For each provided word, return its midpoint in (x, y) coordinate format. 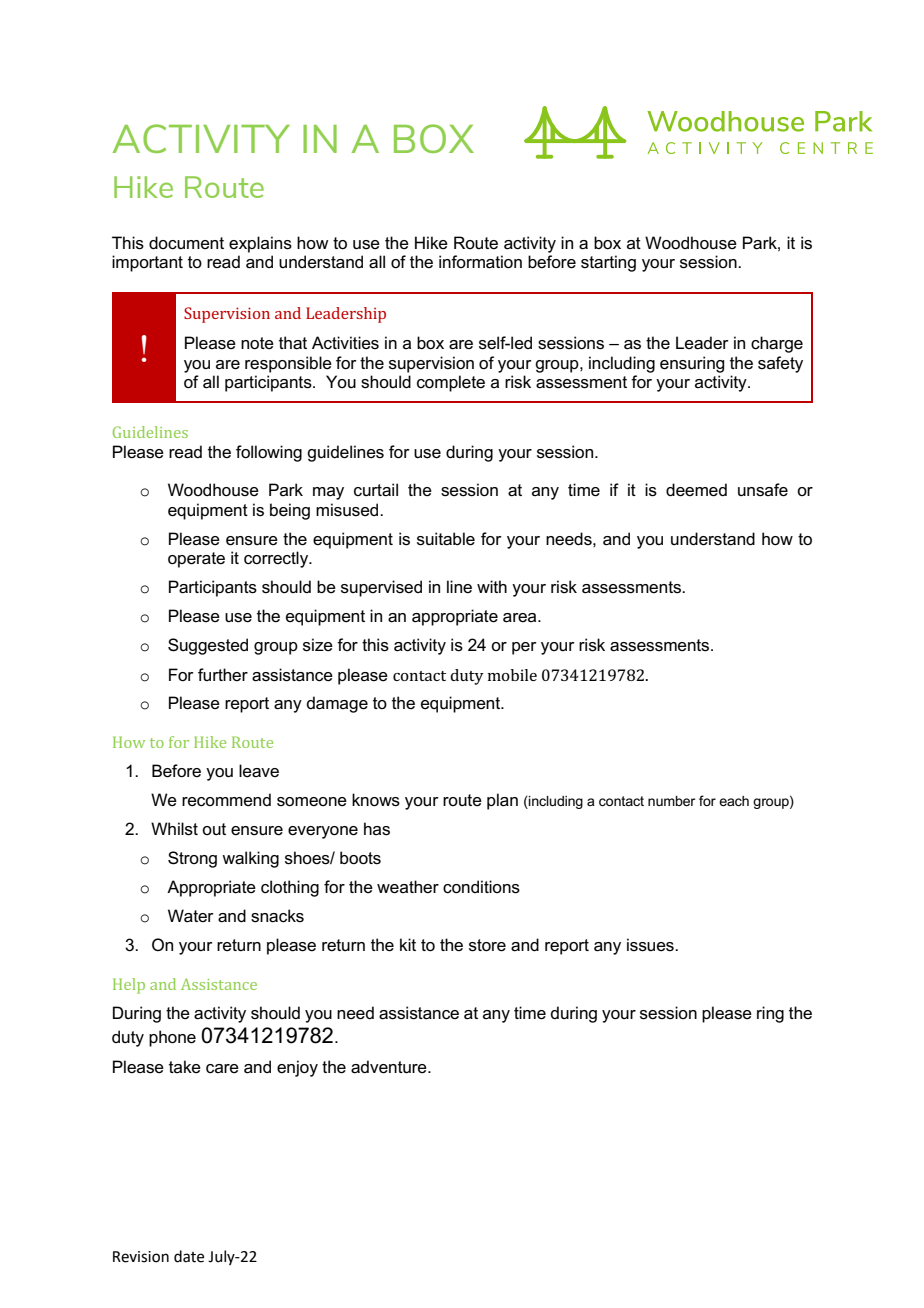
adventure (390, 1067)
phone (172, 1038)
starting (608, 263)
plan (502, 801)
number (671, 801)
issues (651, 945)
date (189, 1256)
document (186, 243)
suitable (446, 539)
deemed (696, 490)
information (480, 262)
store (487, 945)
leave (259, 771)
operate (196, 560)
